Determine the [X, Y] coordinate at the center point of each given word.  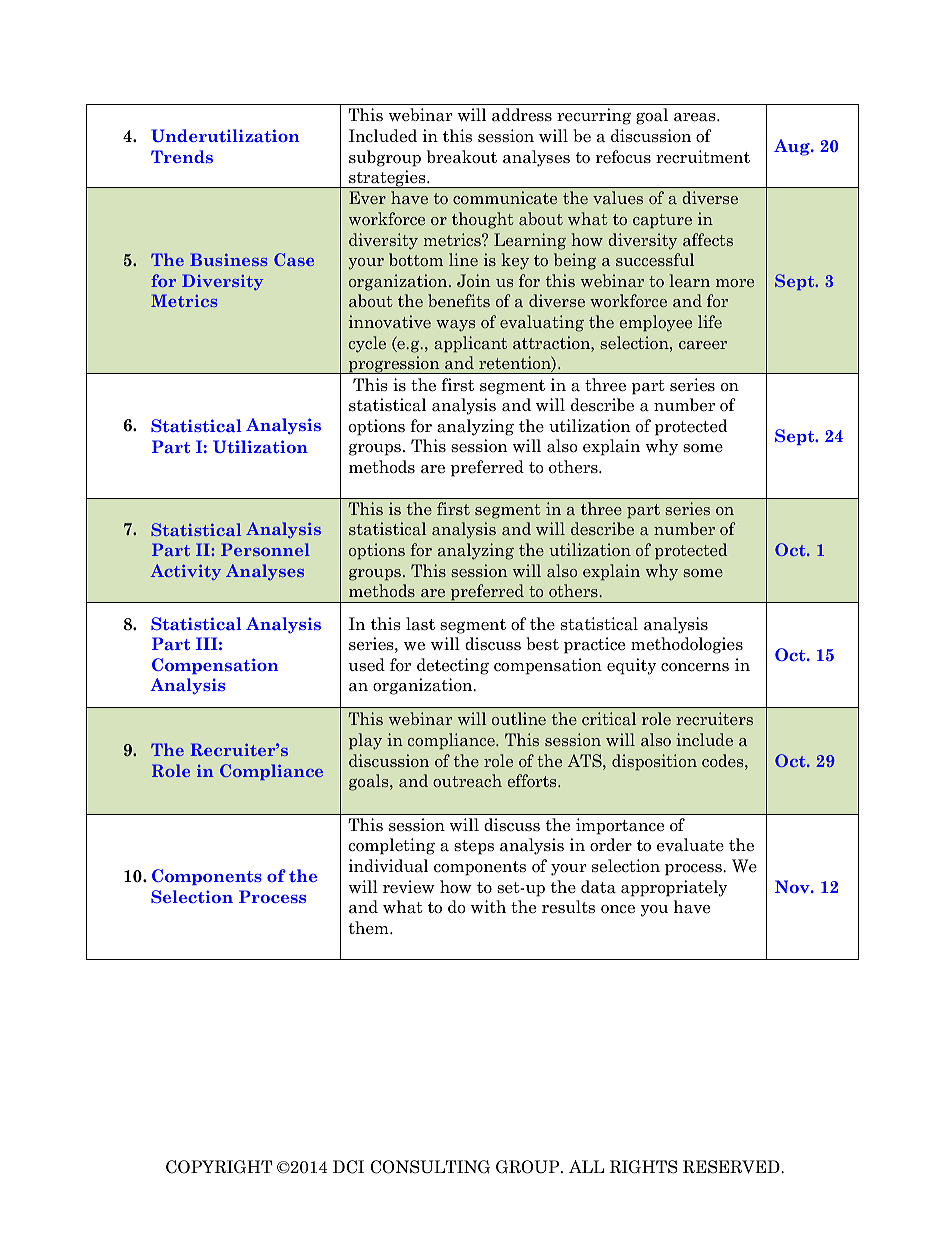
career [703, 345]
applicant [470, 344]
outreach [467, 780]
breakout [462, 157]
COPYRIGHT [219, 1167]
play [365, 741]
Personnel [265, 549]
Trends [182, 156]
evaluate [690, 845]
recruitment [703, 156]
